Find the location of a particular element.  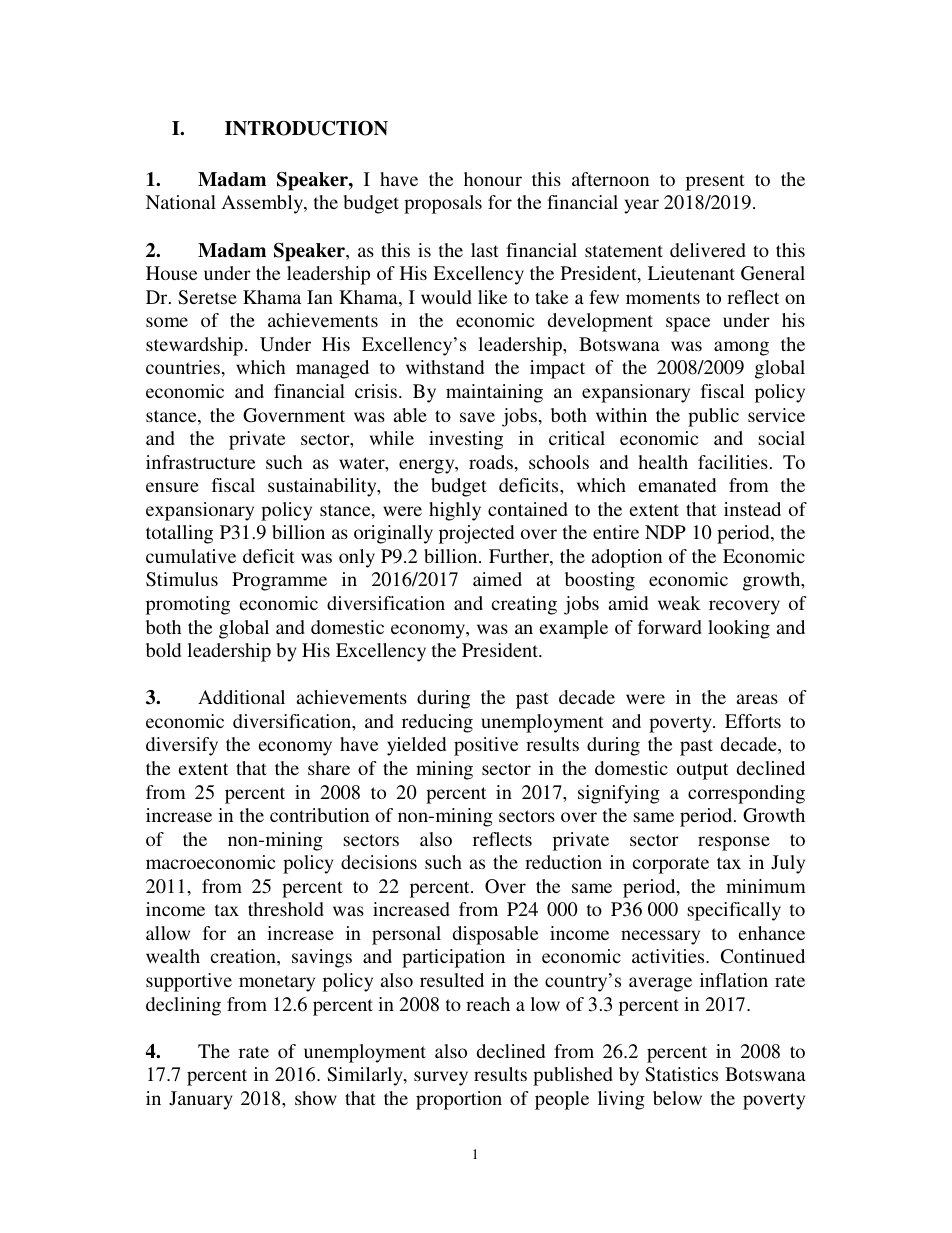

infrastructure is located at coordinates (200, 462).
